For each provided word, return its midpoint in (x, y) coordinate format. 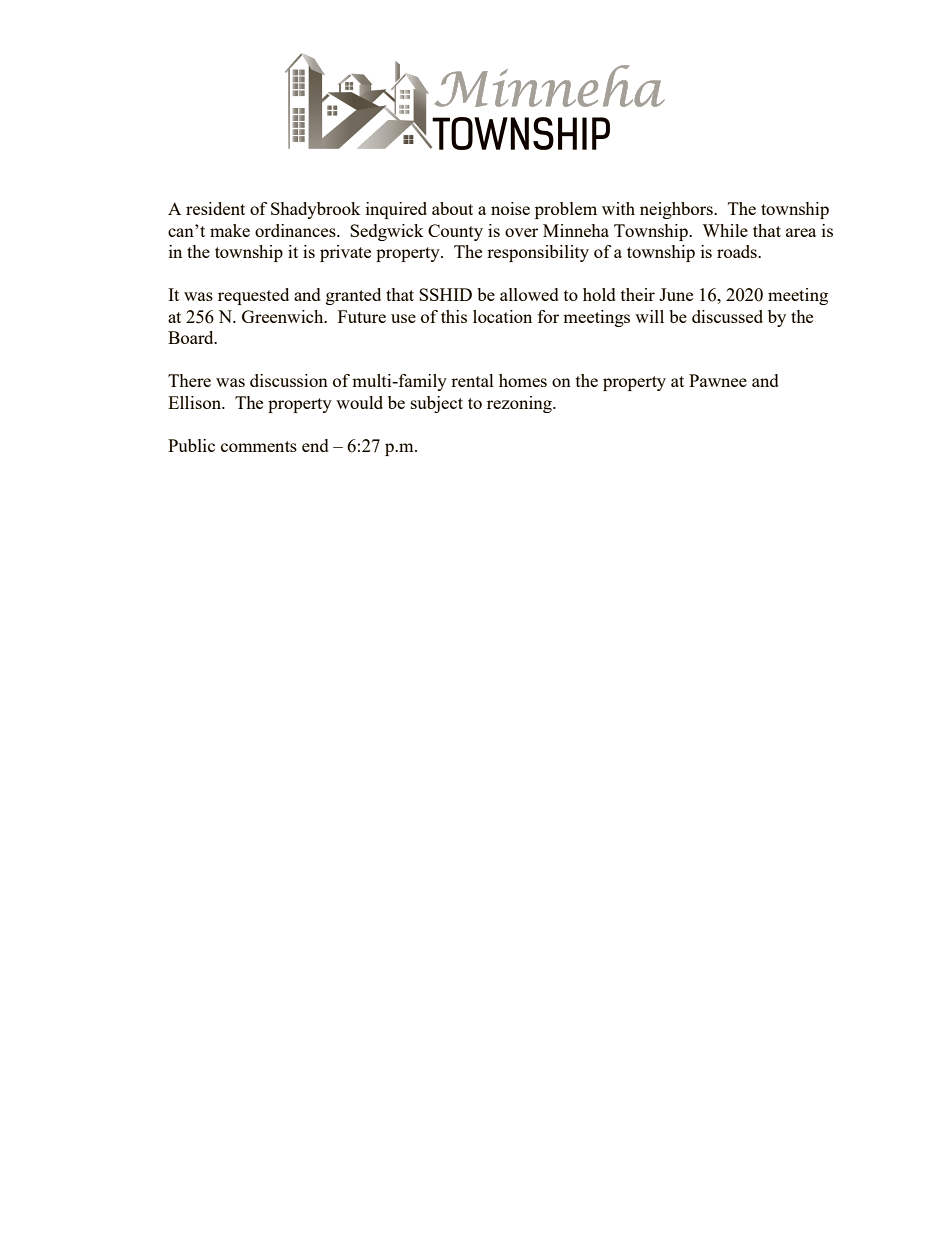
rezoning (520, 404)
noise (510, 208)
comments (259, 446)
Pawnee (718, 380)
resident (215, 208)
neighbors (677, 210)
